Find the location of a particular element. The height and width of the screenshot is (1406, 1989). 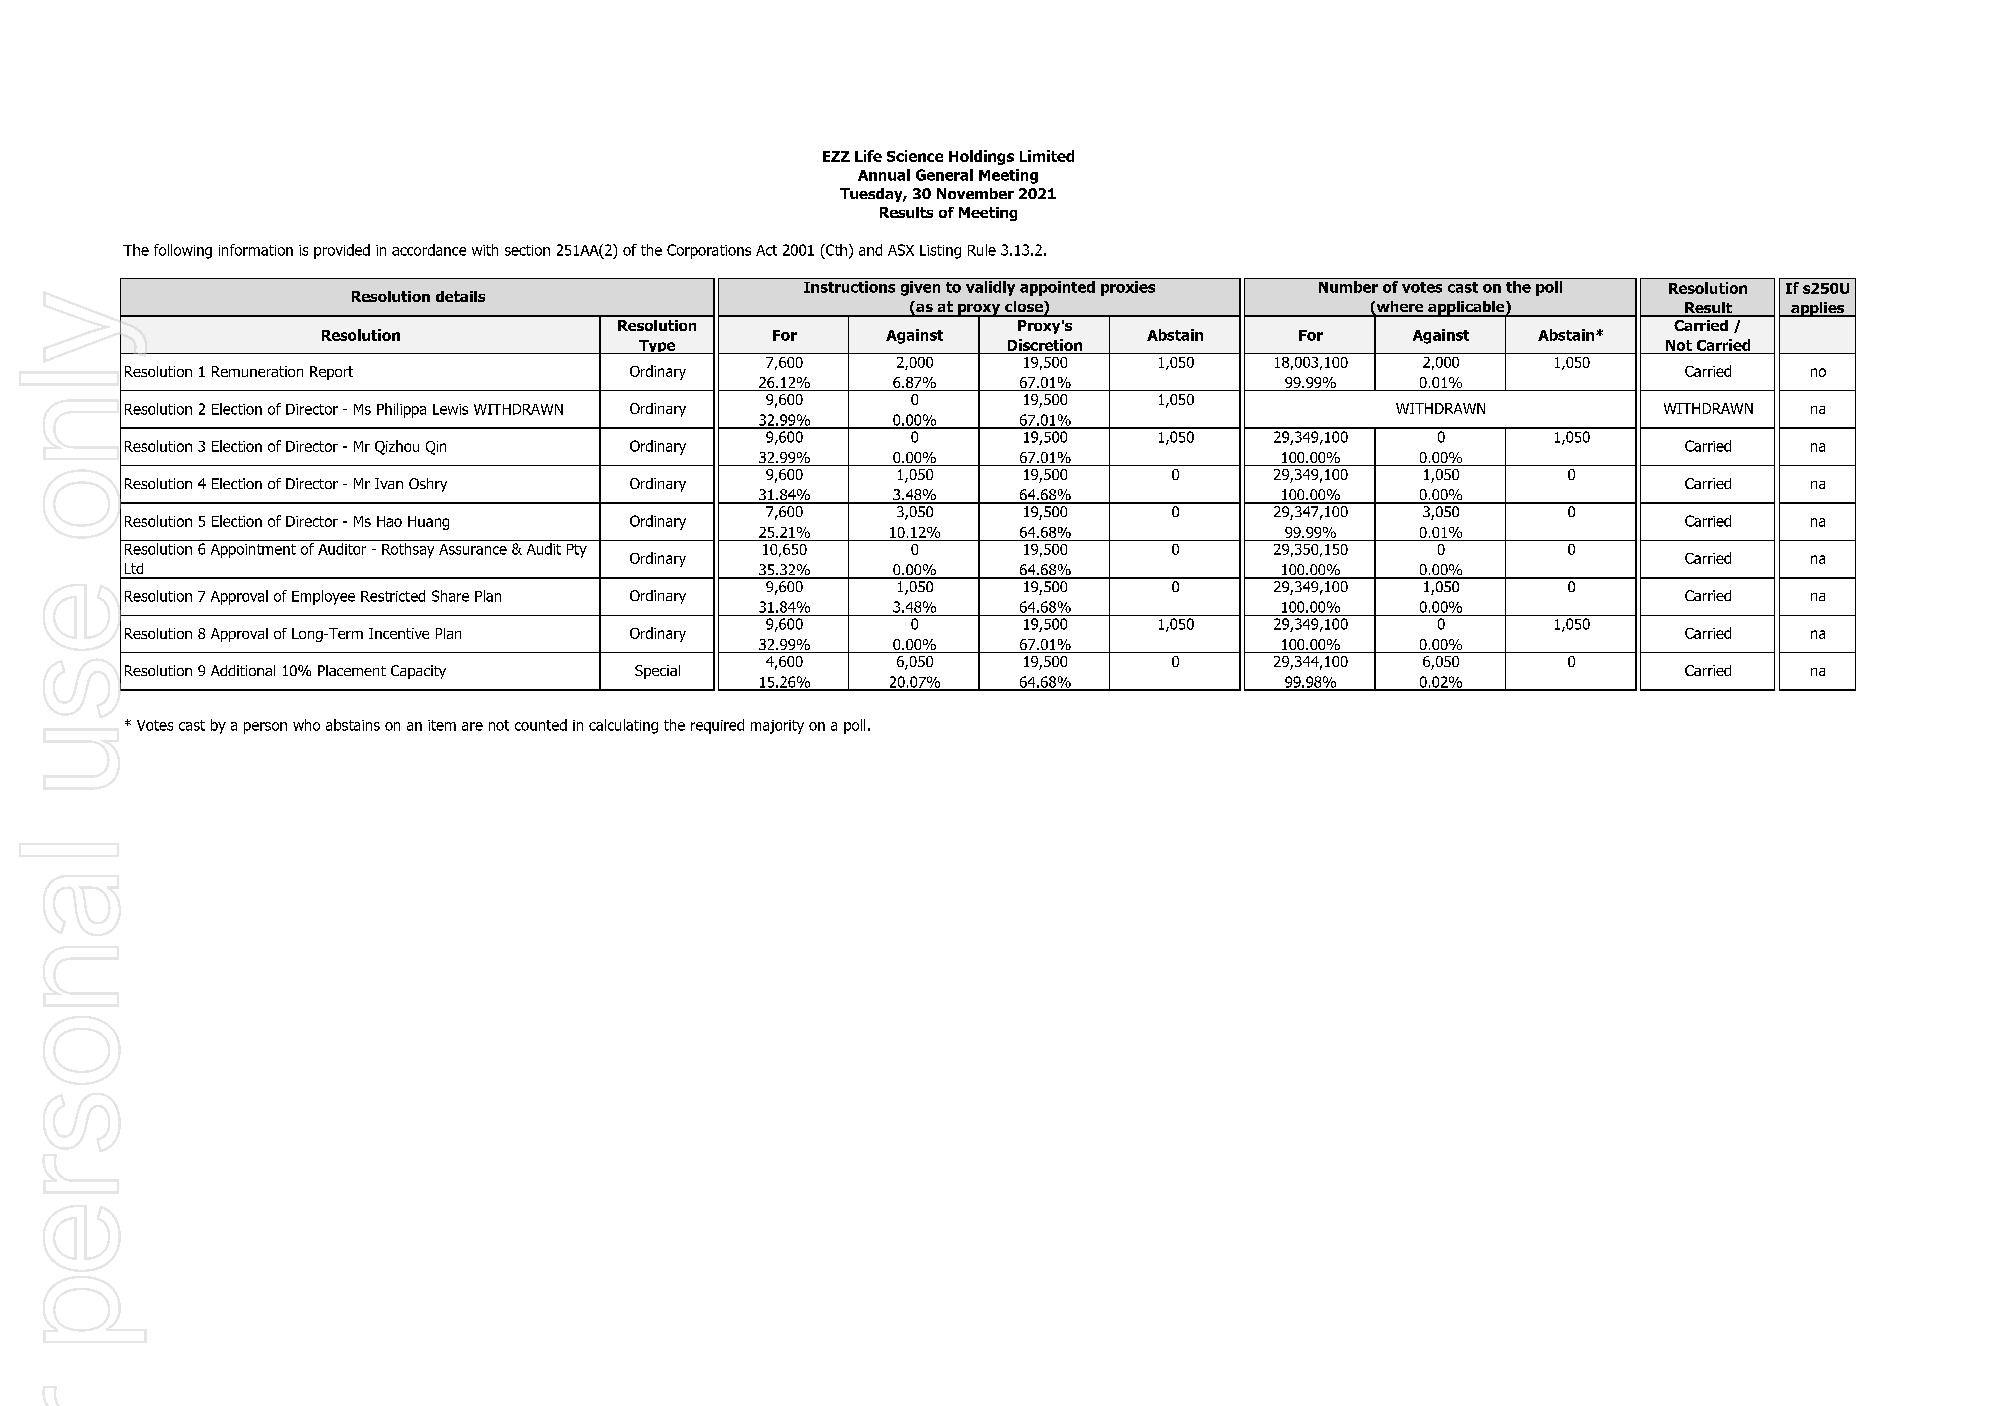

Report is located at coordinates (331, 373).
